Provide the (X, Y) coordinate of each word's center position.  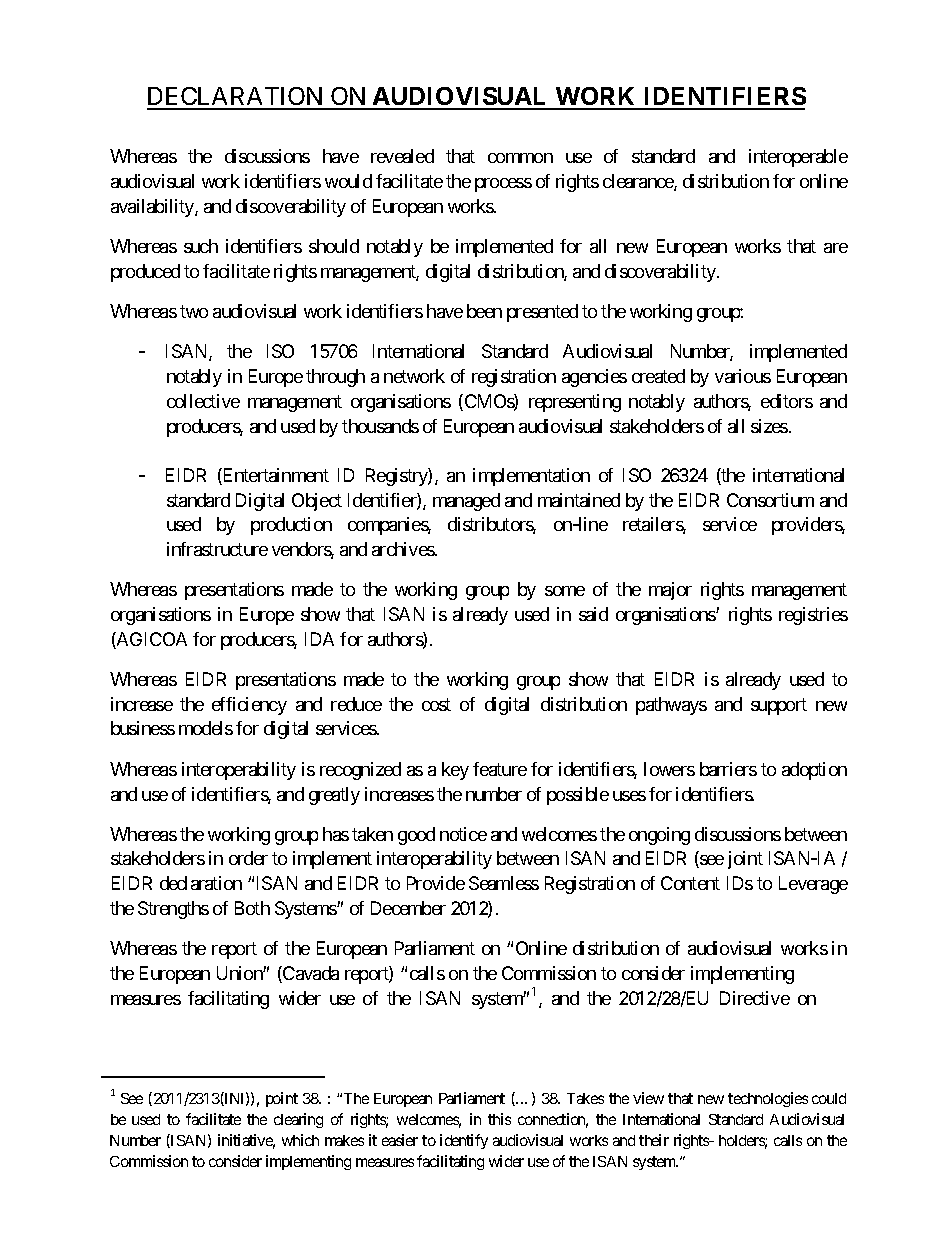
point (282, 1099)
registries (813, 616)
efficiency (249, 706)
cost (436, 704)
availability (153, 208)
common (520, 158)
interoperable (798, 158)
